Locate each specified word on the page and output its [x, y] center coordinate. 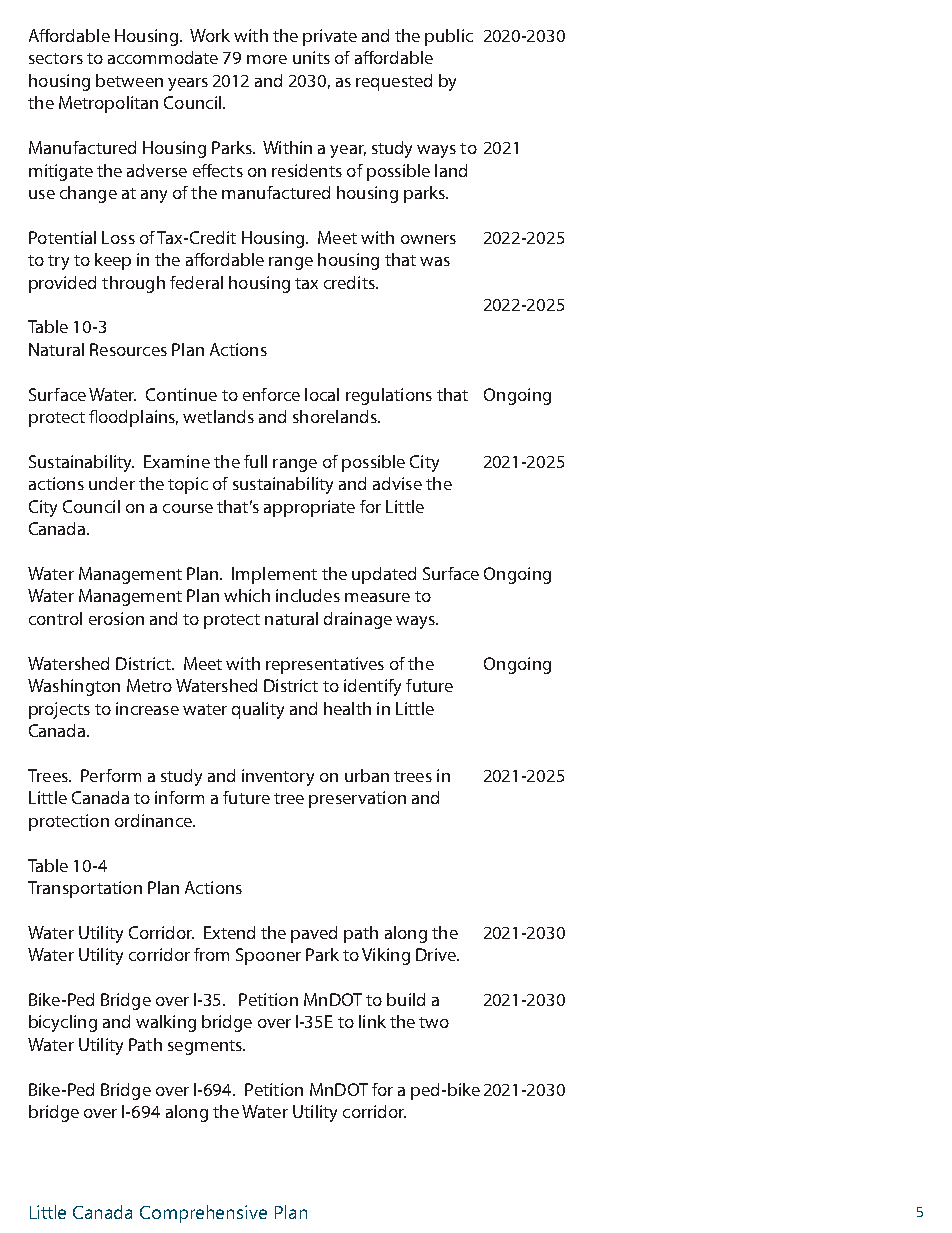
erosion [116, 618]
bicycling [63, 1023]
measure [377, 597]
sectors [56, 58]
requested [394, 82]
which [247, 595]
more [267, 59]
